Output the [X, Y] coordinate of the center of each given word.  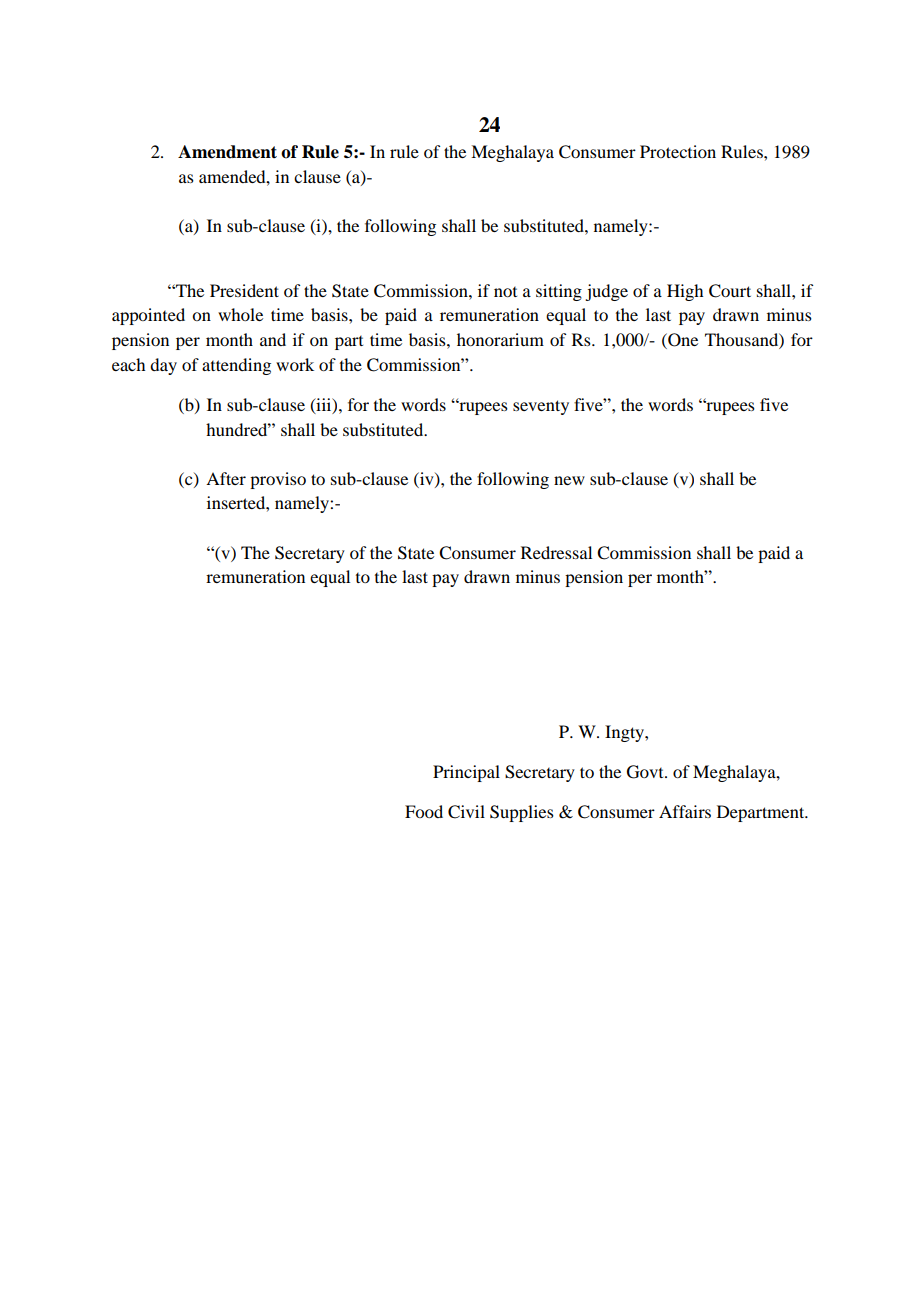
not [505, 292]
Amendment [227, 152]
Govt [646, 772]
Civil [466, 812]
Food [424, 811]
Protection [678, 151]
